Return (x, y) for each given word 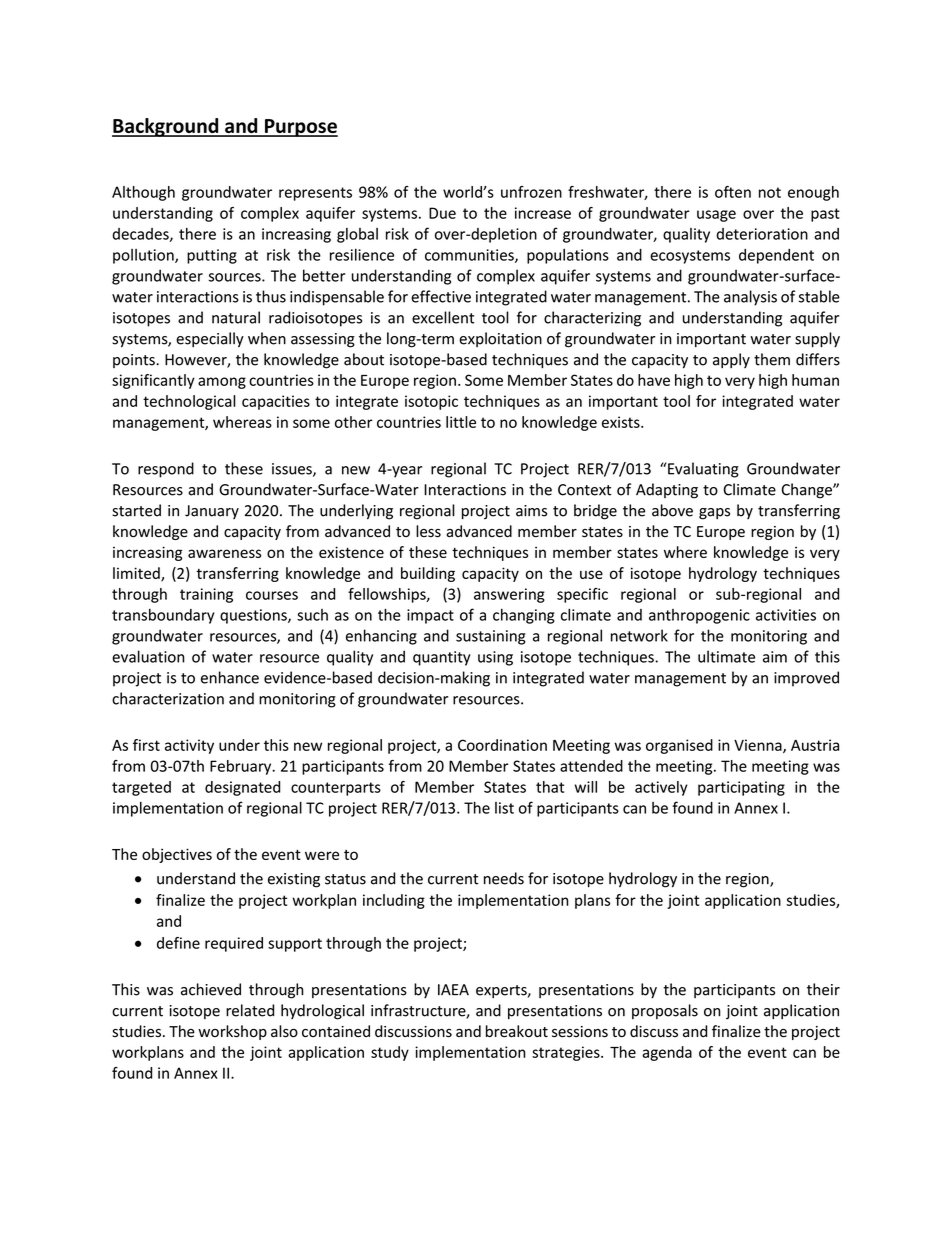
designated (242, 788)
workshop (232, 1032)
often (733, 192)
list (504, 808)
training (206, 595)
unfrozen (531, 192)
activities (786, 615)
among (222, 383)
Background (166, 127)
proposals (665, 1011)
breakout (517, 1031)
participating (741, 788)
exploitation (500, 339)
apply (731, 360)
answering (509, 595)
